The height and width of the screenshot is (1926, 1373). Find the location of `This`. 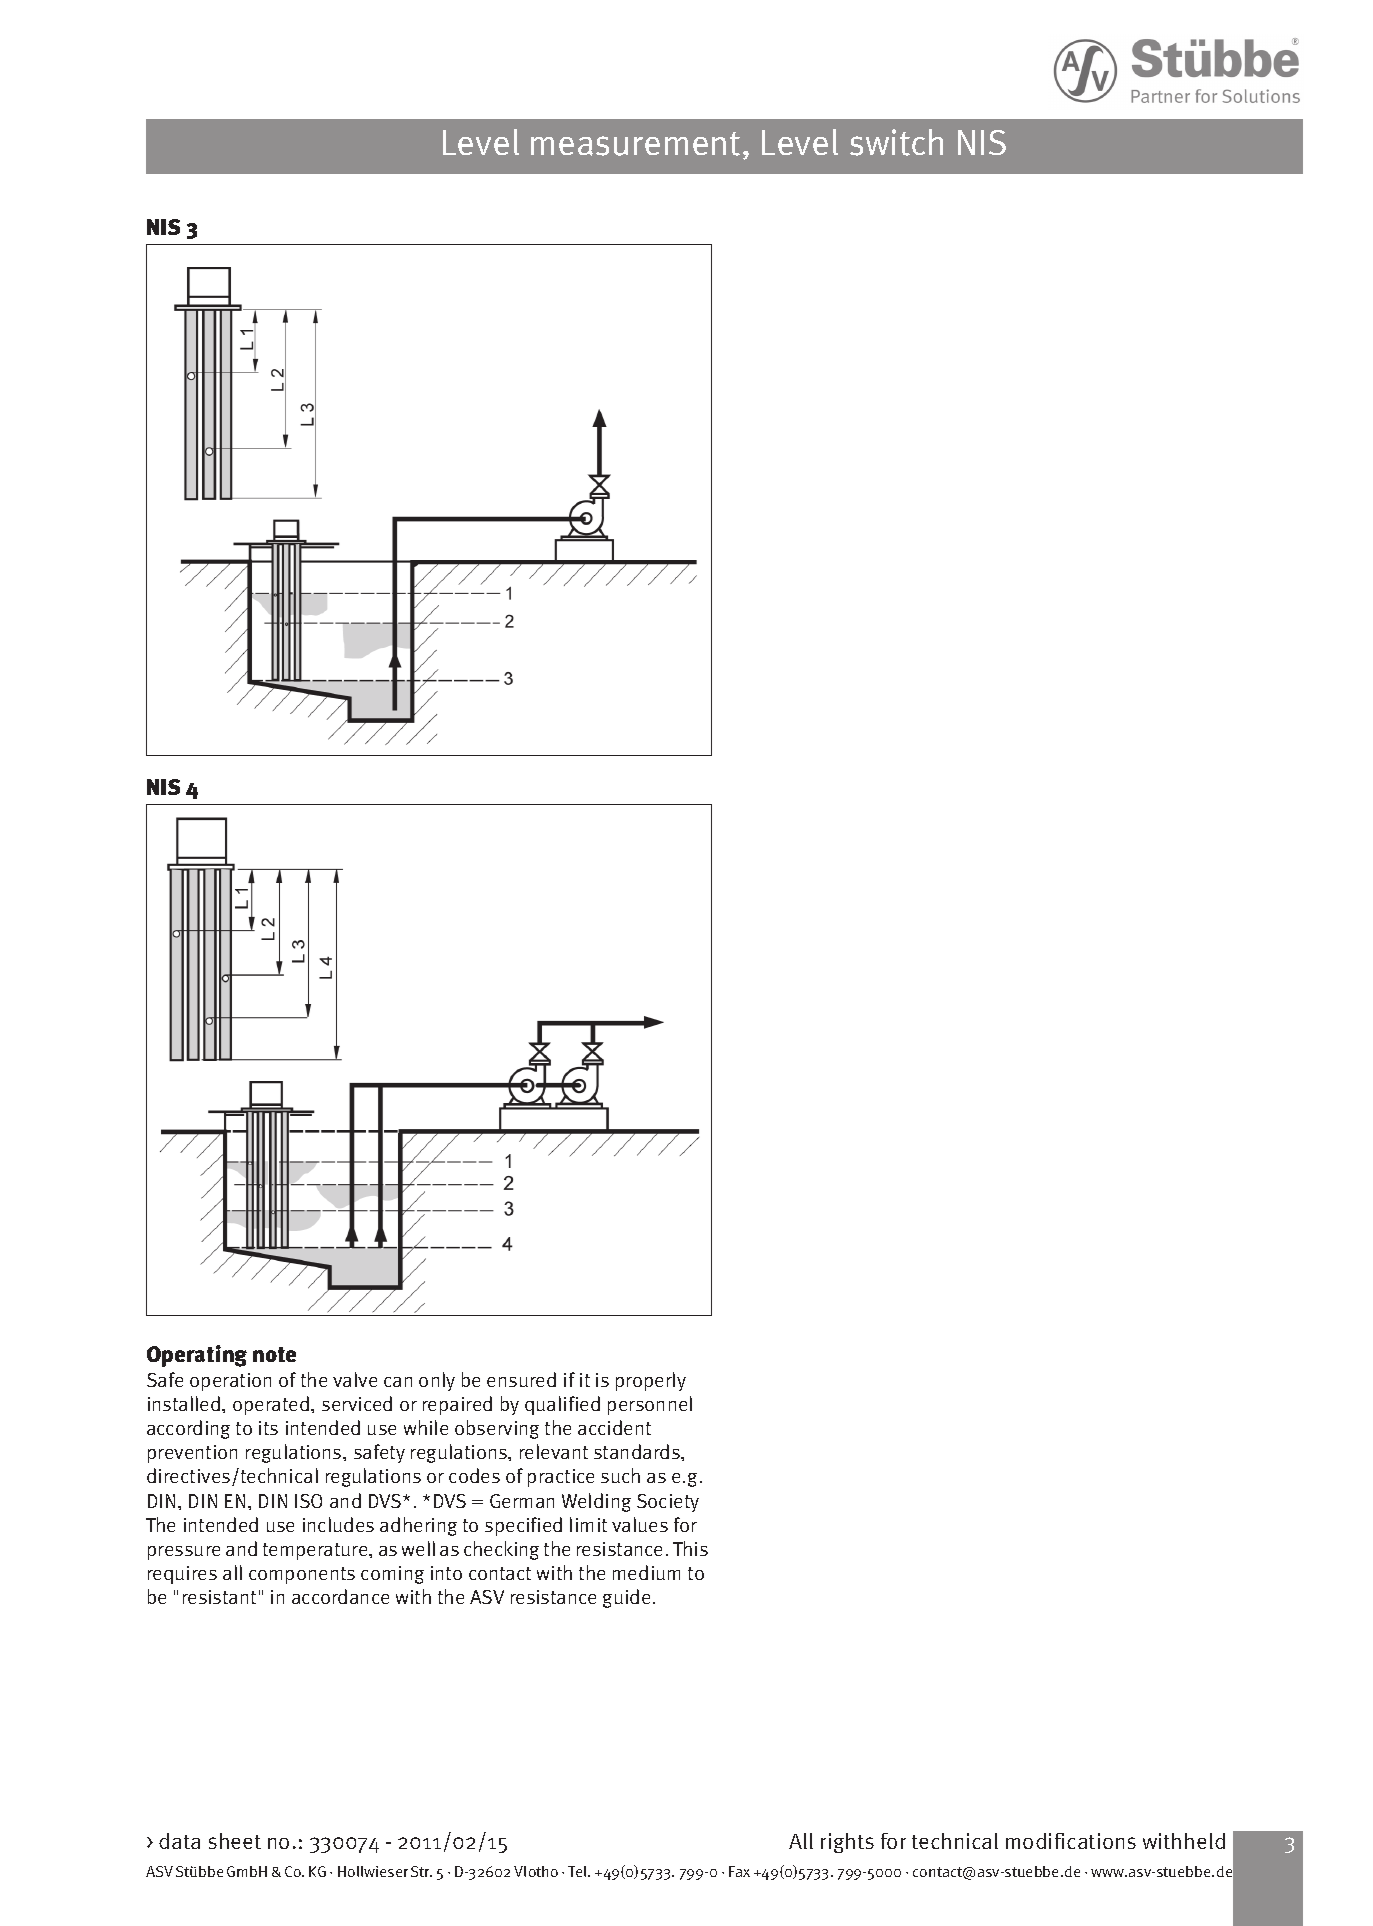

This is located at coordinates (690, 1548).
